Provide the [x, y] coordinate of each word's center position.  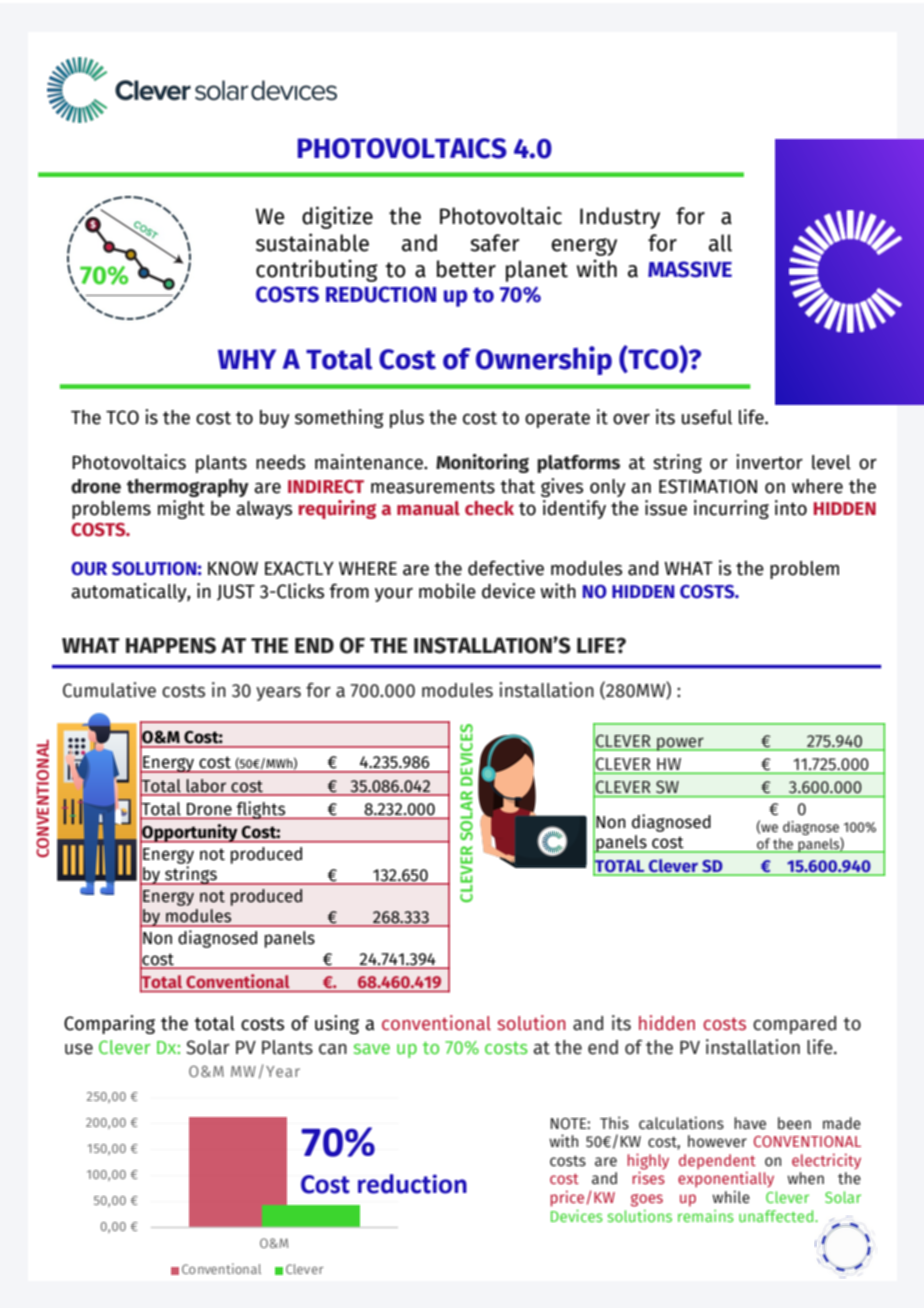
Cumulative [109, 690]
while [731, 1197]
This [614, 1123]
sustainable [312, 242]
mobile [447, 591]
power [680, 744]
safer [494, 243]
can [333, 1049]
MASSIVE [690, 269]
